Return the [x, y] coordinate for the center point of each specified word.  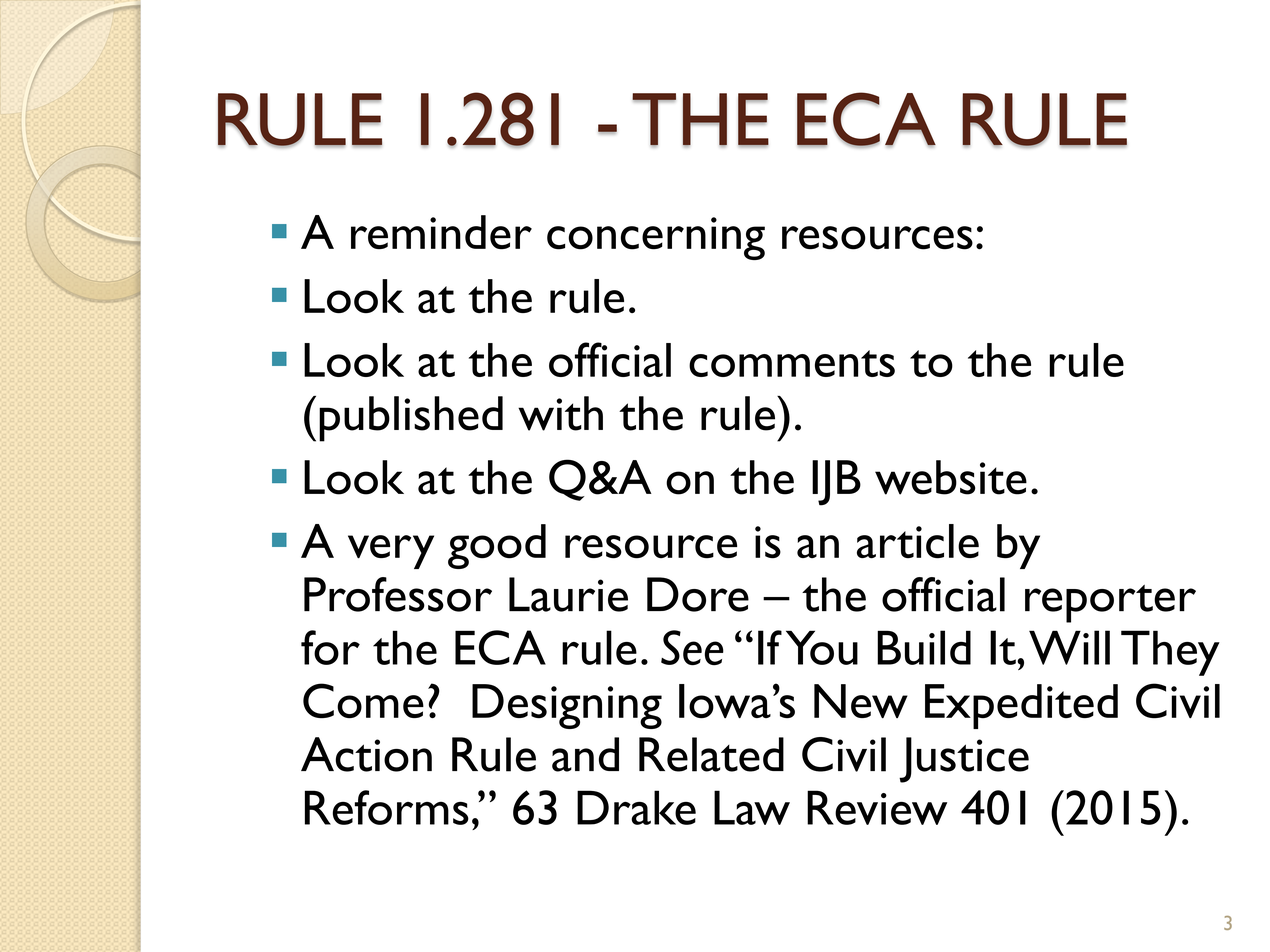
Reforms [387, 807]
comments [792, 363]
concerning [656, 238]
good [497, 546]
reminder [441, 232]
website [951, 477]
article [918, 541]
